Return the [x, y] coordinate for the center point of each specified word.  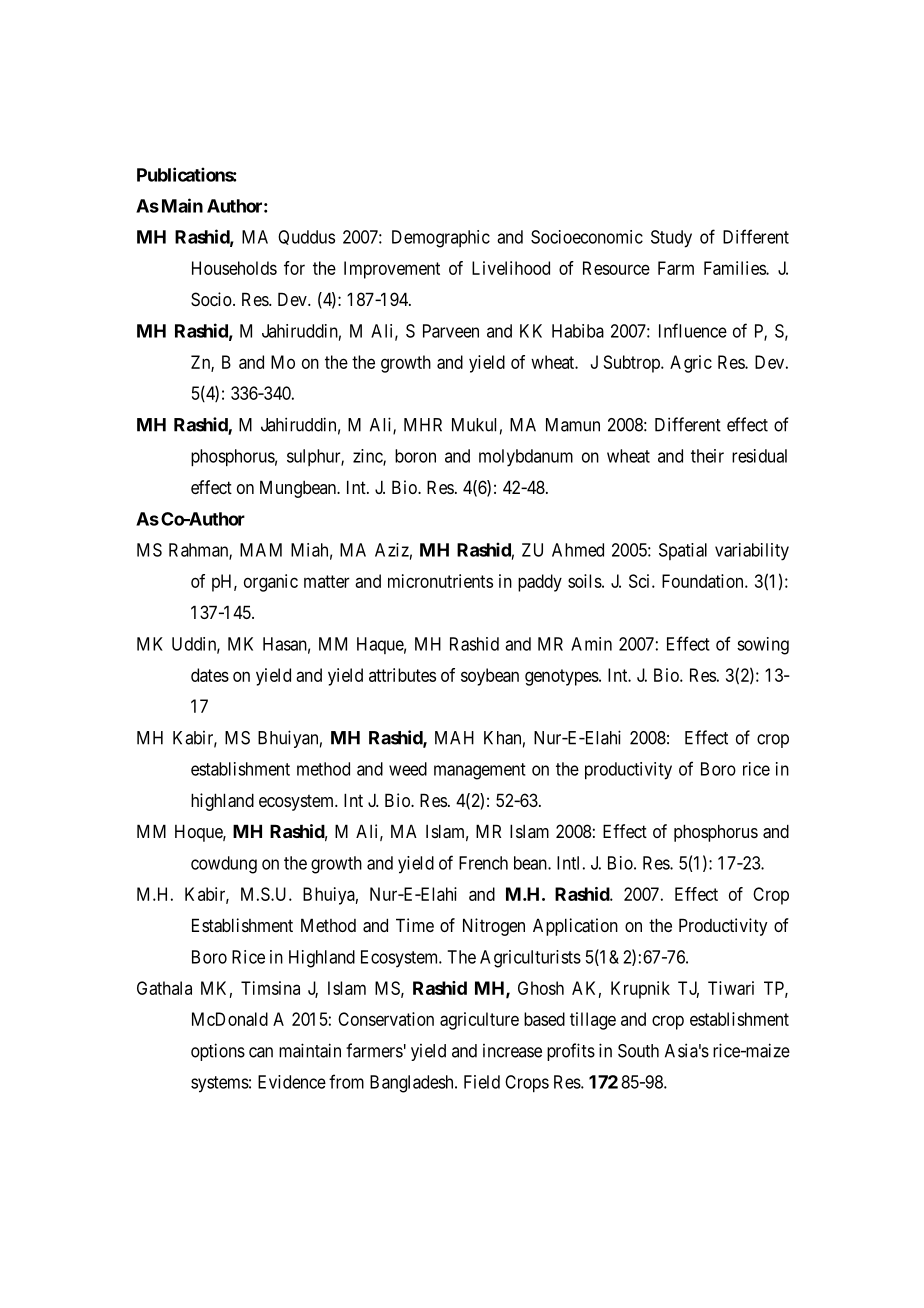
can [261, 1052]
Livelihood [511, 268]
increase [512, 1051]
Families [735, 268]
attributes [402, 675]
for [294, 268]
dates [210, 675]
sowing [763, 646]
